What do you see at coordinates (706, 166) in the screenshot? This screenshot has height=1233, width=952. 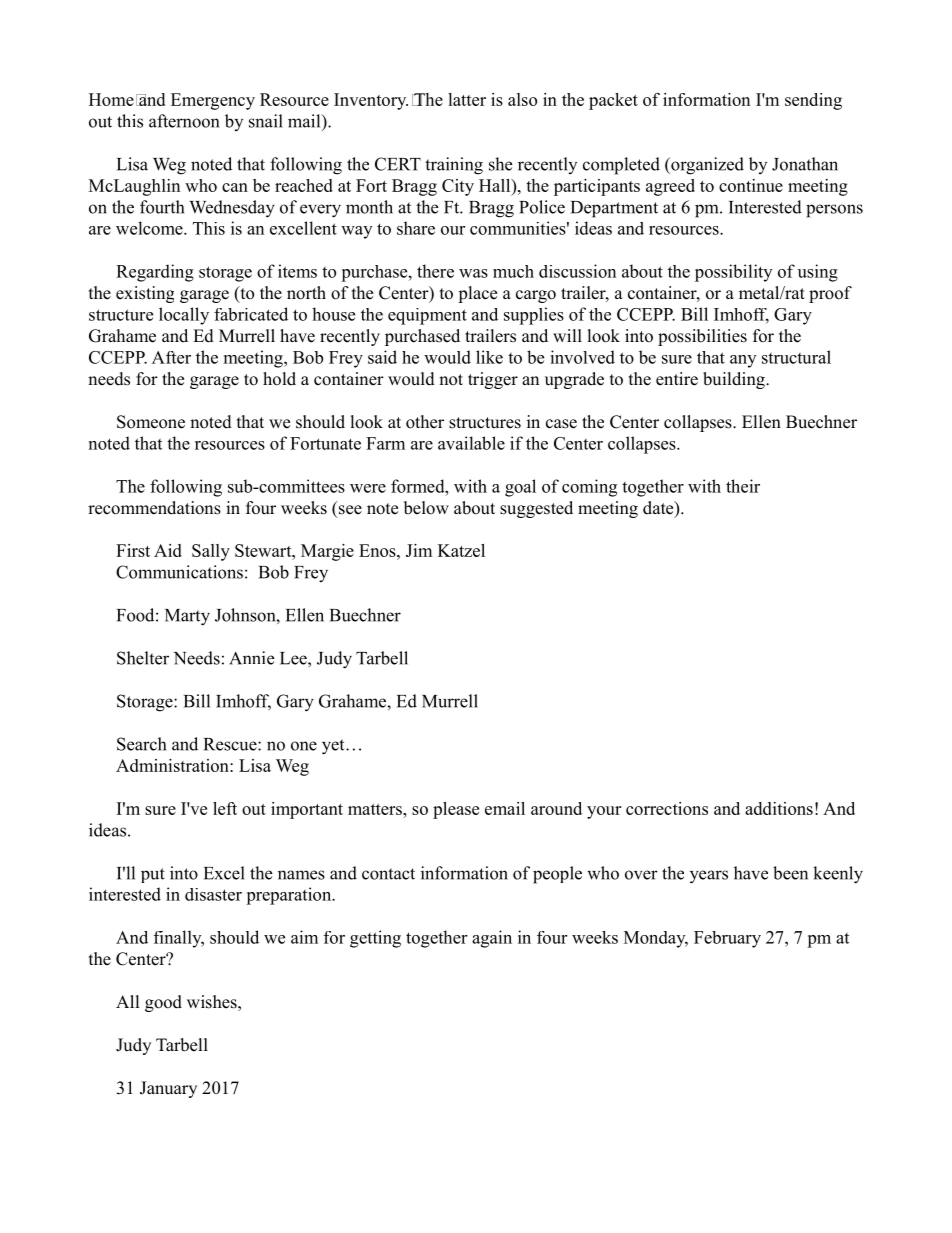 I see `organized` at bounding box center [706, 166].
